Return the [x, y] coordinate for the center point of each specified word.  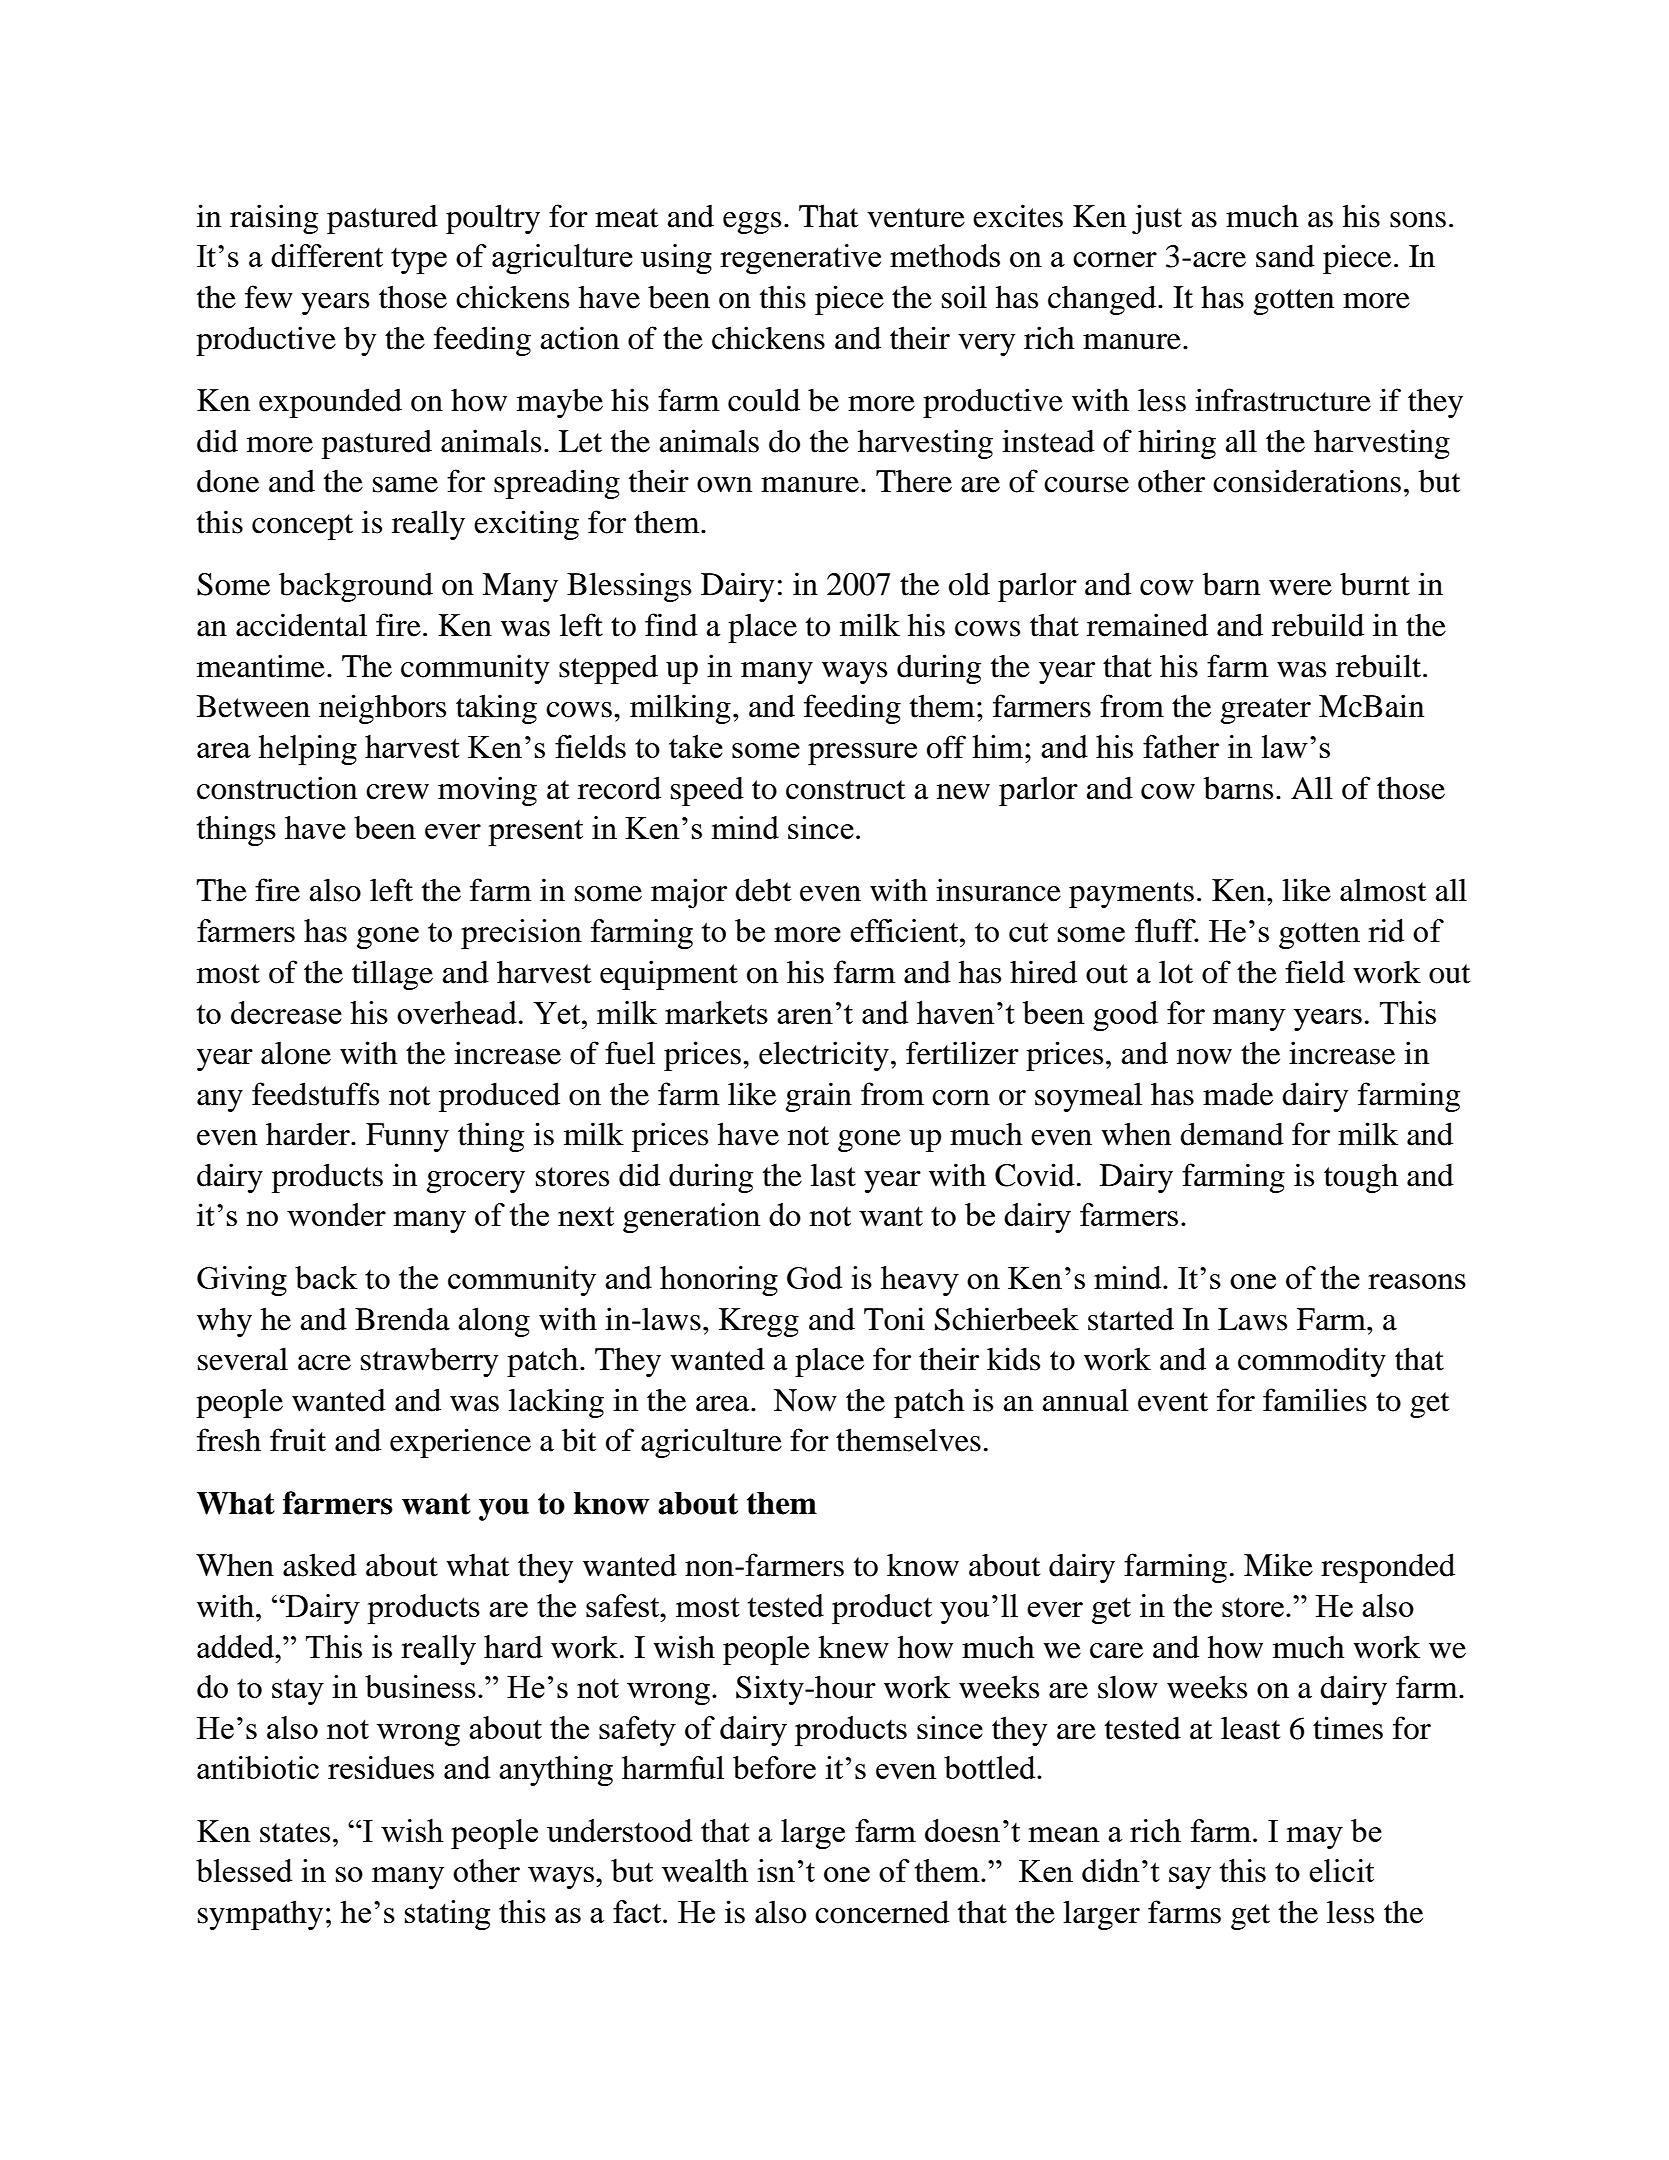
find [671, 625]
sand [1285, 256]
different [327, 255]
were [1300, 588]
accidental [301, 625]
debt [763, 890]
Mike [1278, 1565]
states [295, 1833]
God [814, 1277]
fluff [1166, 930]
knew [853, 1647]
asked [320, 1565]
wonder [336, 1214]
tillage [392, 975]
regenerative [800, 259]
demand [1232, 1134]
